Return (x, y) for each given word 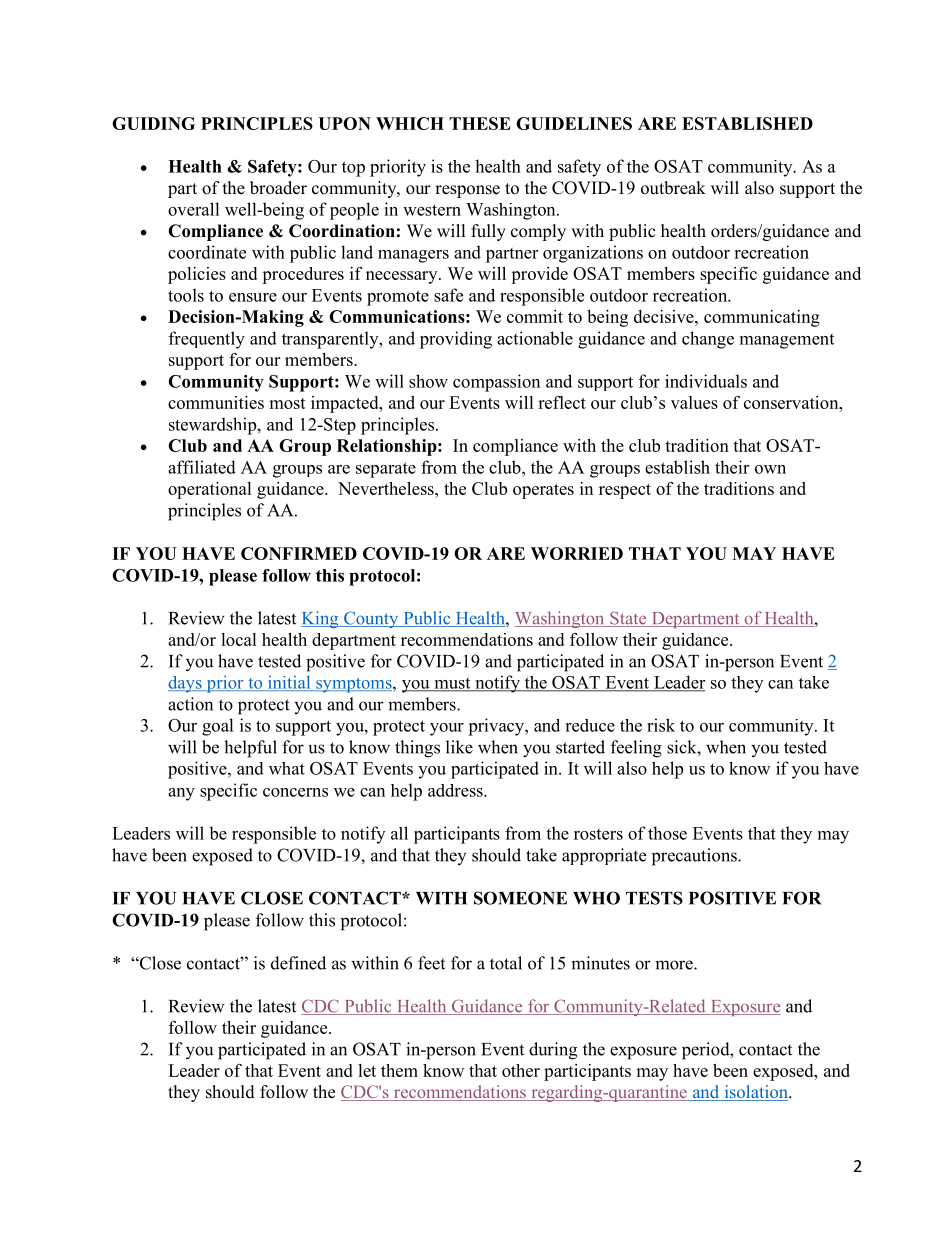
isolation (756, 1093)
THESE (480, 123)
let (367, 1070)
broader (278, 188)
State (628, 619)
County (371, 619)
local (239, 639)
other (521, 1070)
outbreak (673, 188)
